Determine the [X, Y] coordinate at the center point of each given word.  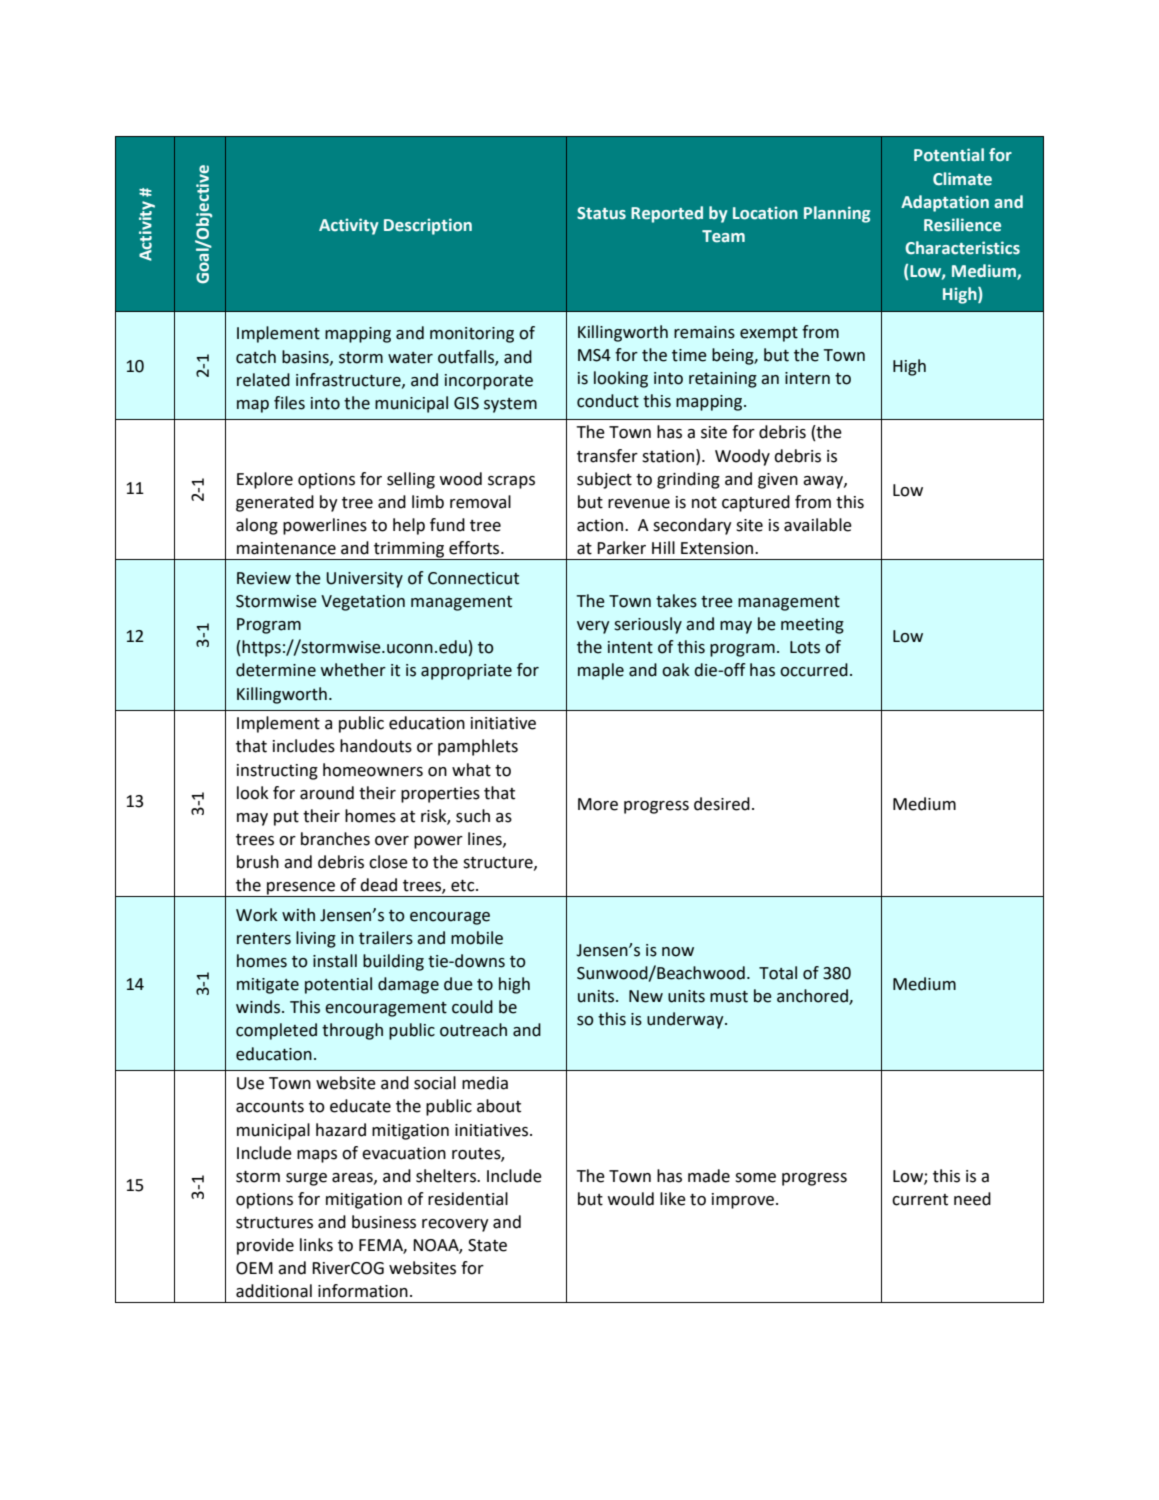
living [316, 939]
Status [601, 213]
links [316, 1245]
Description [428, 226]
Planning [837, 214]
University [364, 580]
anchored [813, 996]
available [818, 525]
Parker [621, 548]
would [631, 1199]
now [678, 952]
